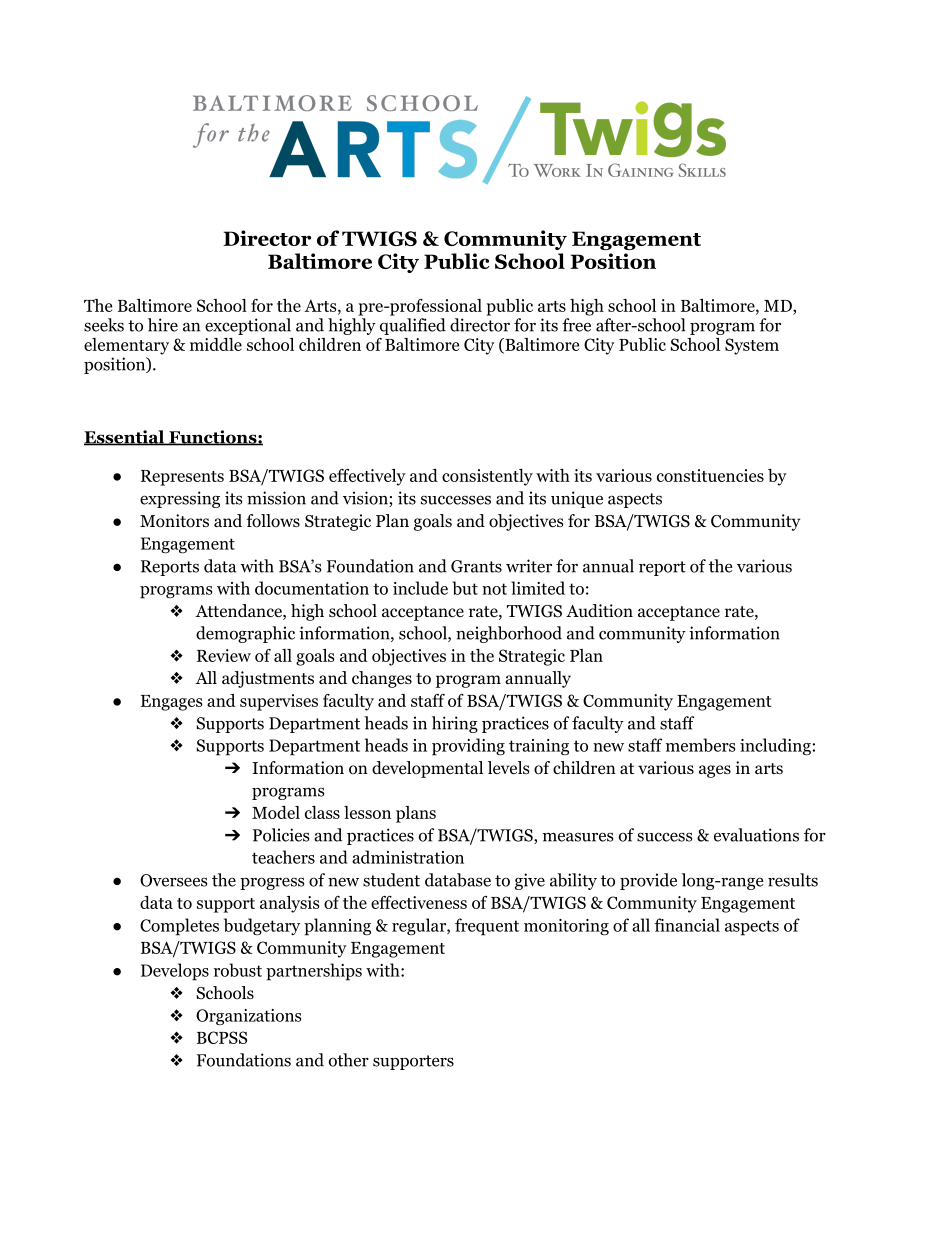 The image size is (952, 1233). I want to click on qualified, so click(413, 326).
